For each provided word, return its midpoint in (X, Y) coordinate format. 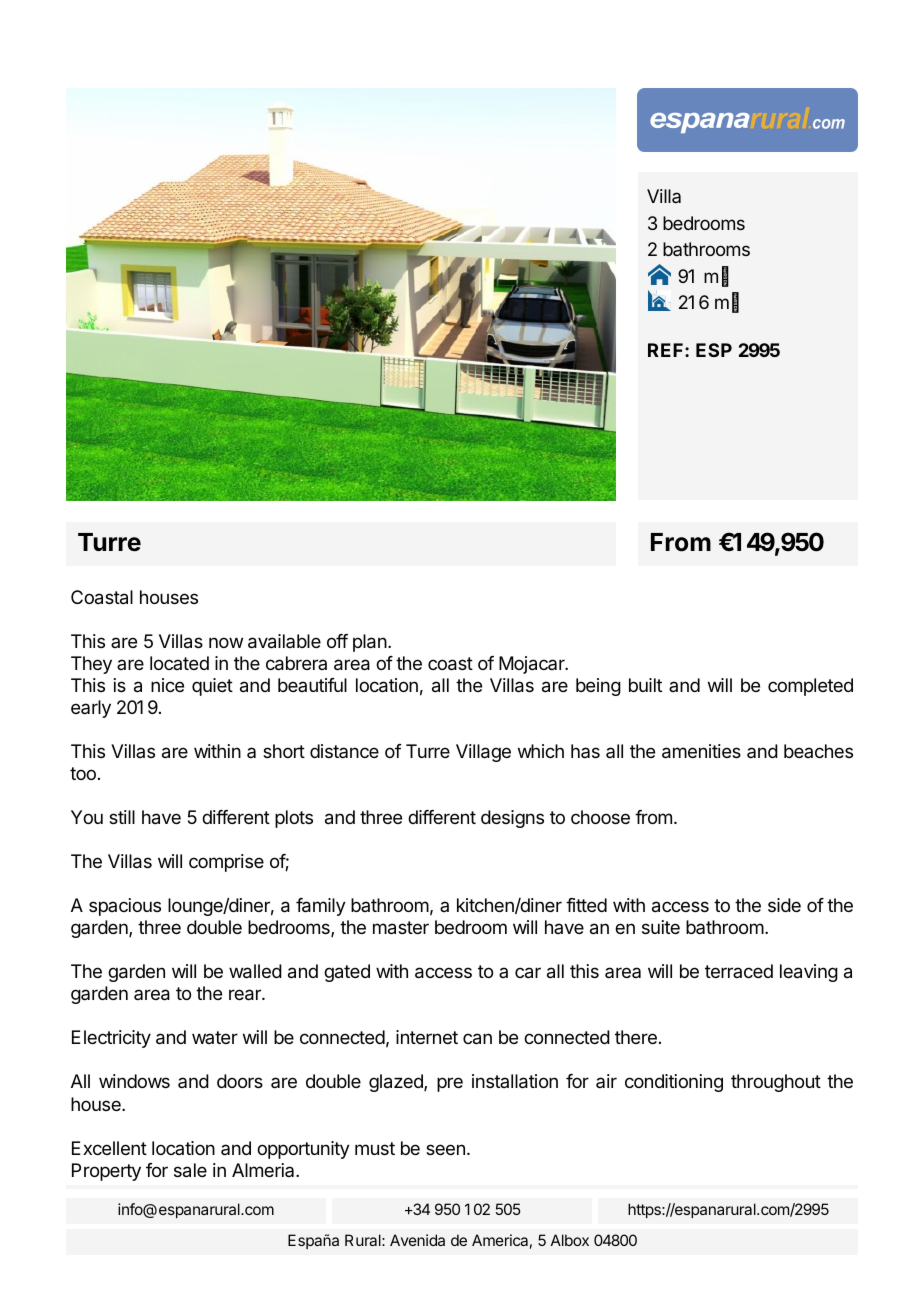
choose (600, 817)
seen (445, 1149)
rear (246, 995)
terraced (739, 971)
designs (512, 819)
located (179, 663)
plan (370, 643)
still (122, 817)
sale (190, 1170)
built (645, 685)
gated (347, 973)
